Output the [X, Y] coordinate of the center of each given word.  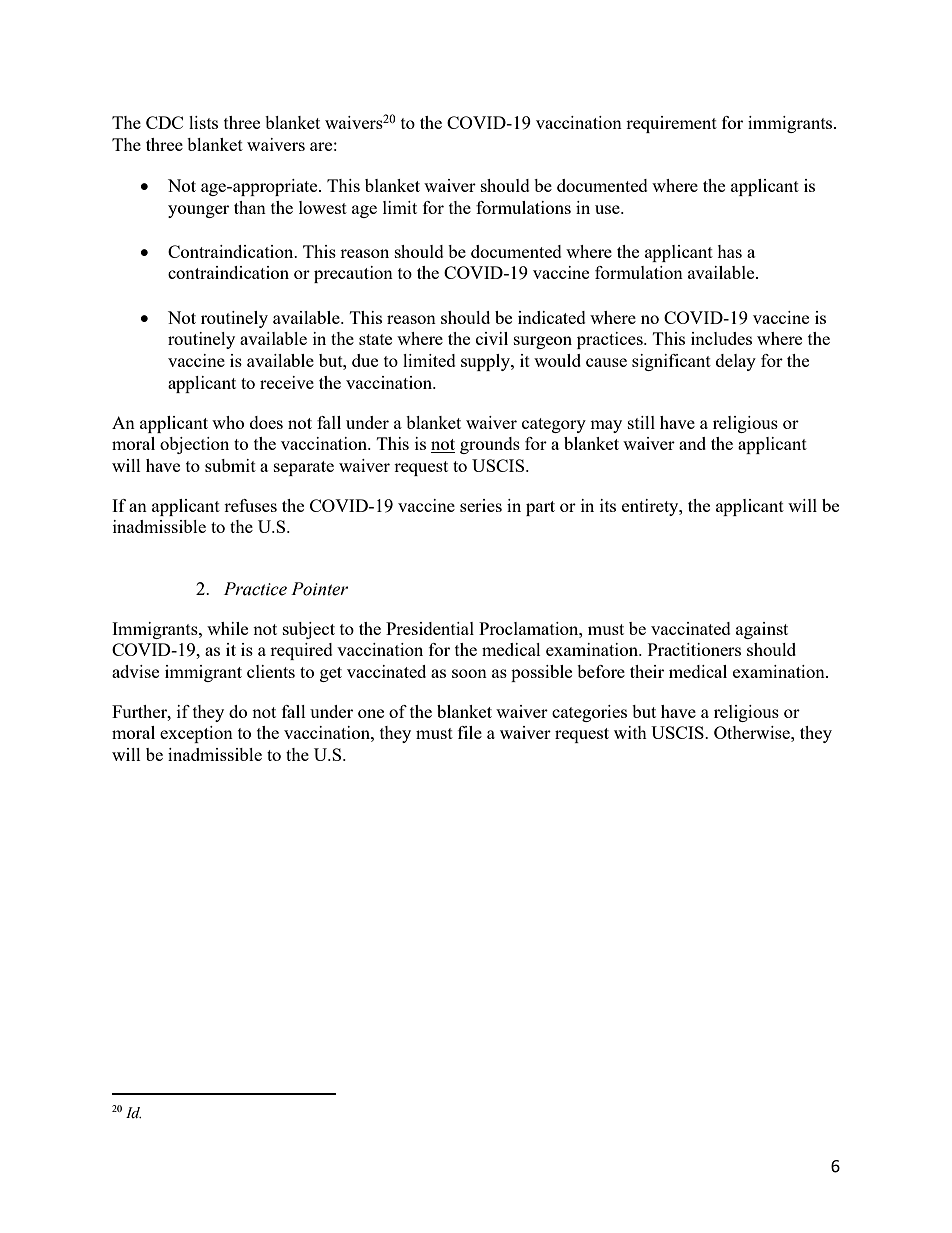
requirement [671, 124]
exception [196, 734]
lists [203, 122]
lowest [323, 207]
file [470, 732]
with [630, 732]
